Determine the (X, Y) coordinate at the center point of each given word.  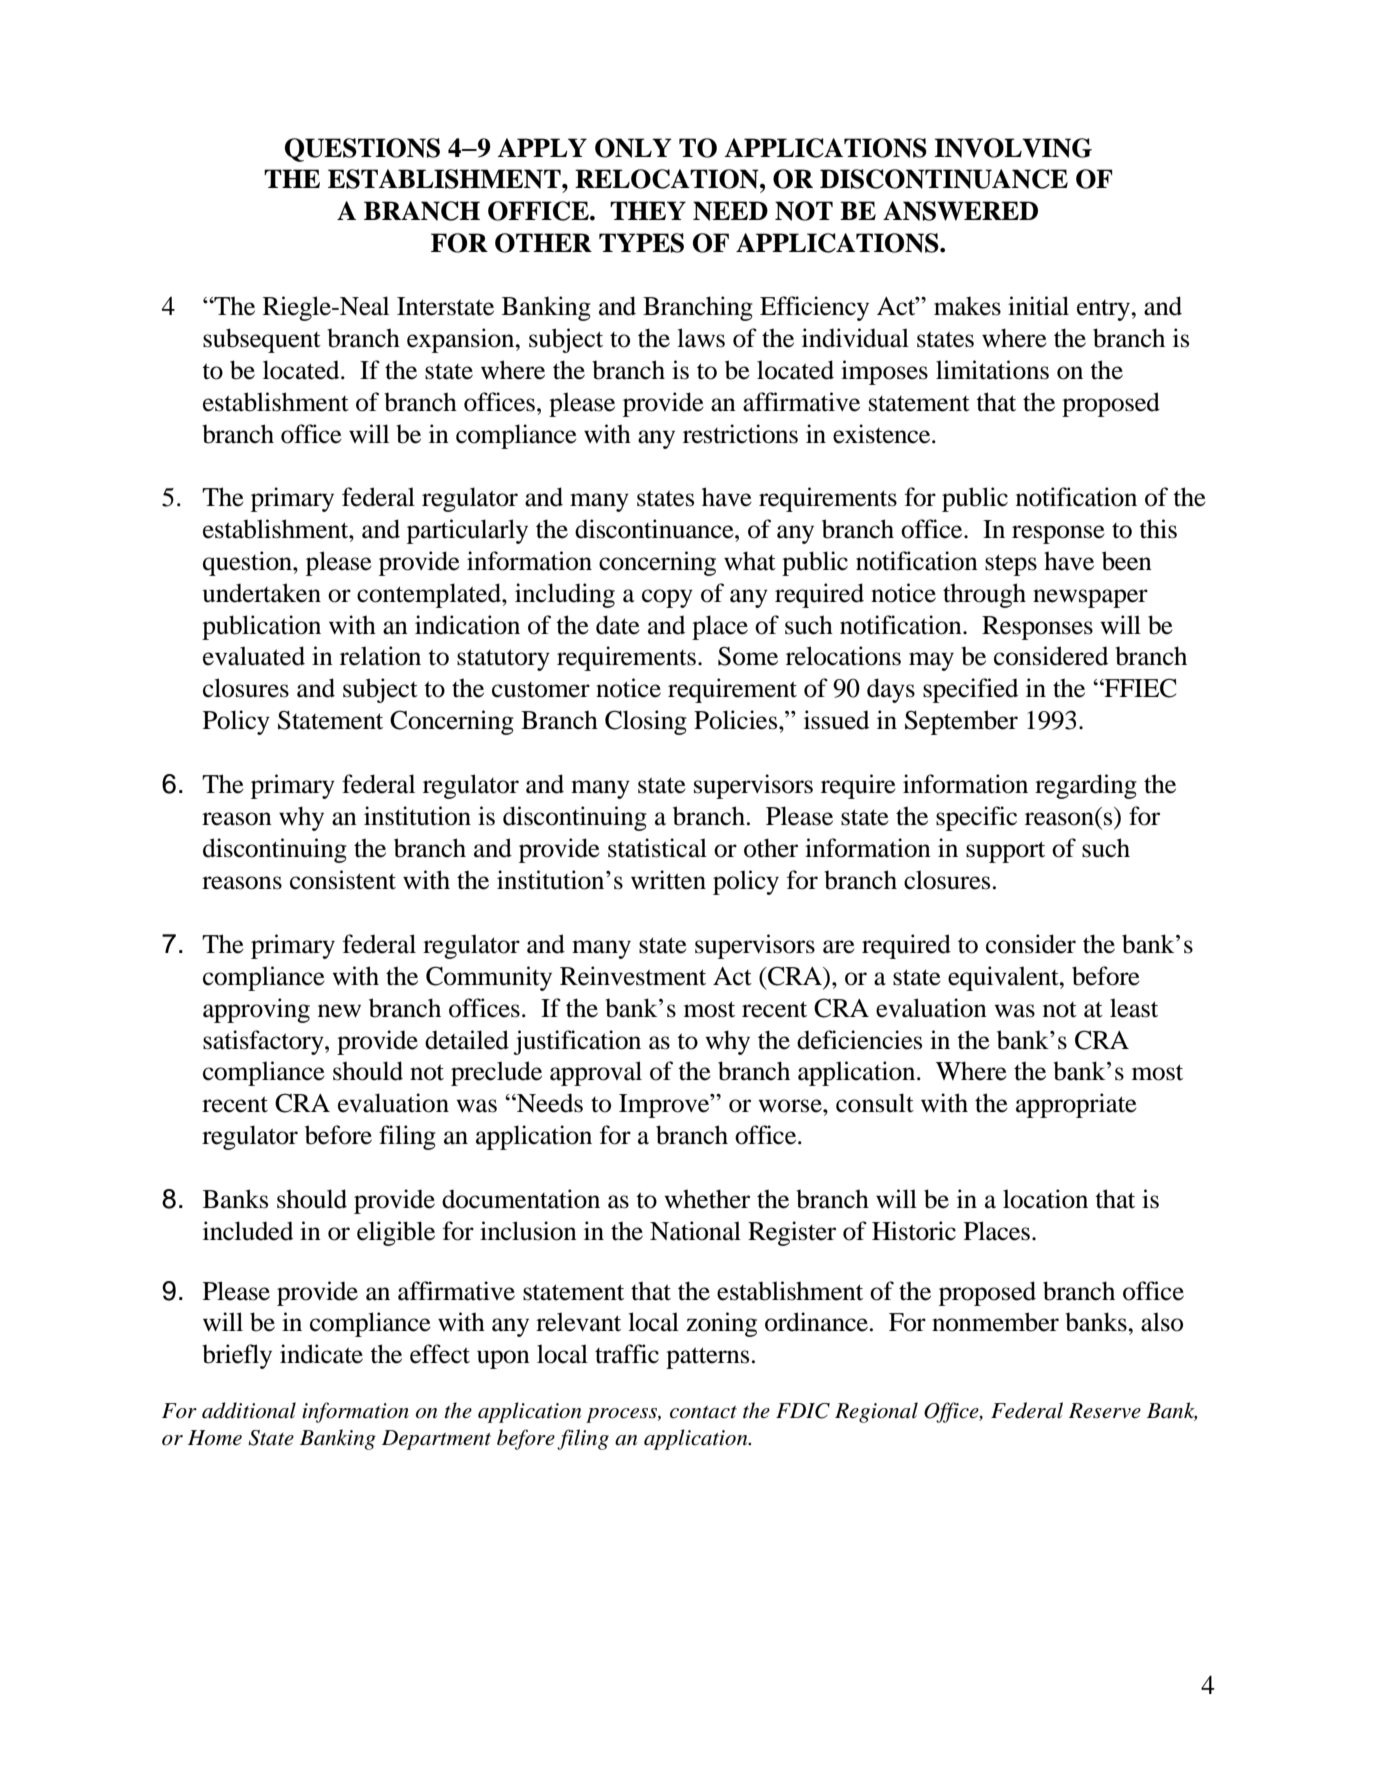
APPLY (542, 147)
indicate (321, 1354)
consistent (343, 880)
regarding (1086, 786)
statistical (657, 848)
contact (703, 1412)
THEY (648, 210)
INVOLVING (1013, 148)
